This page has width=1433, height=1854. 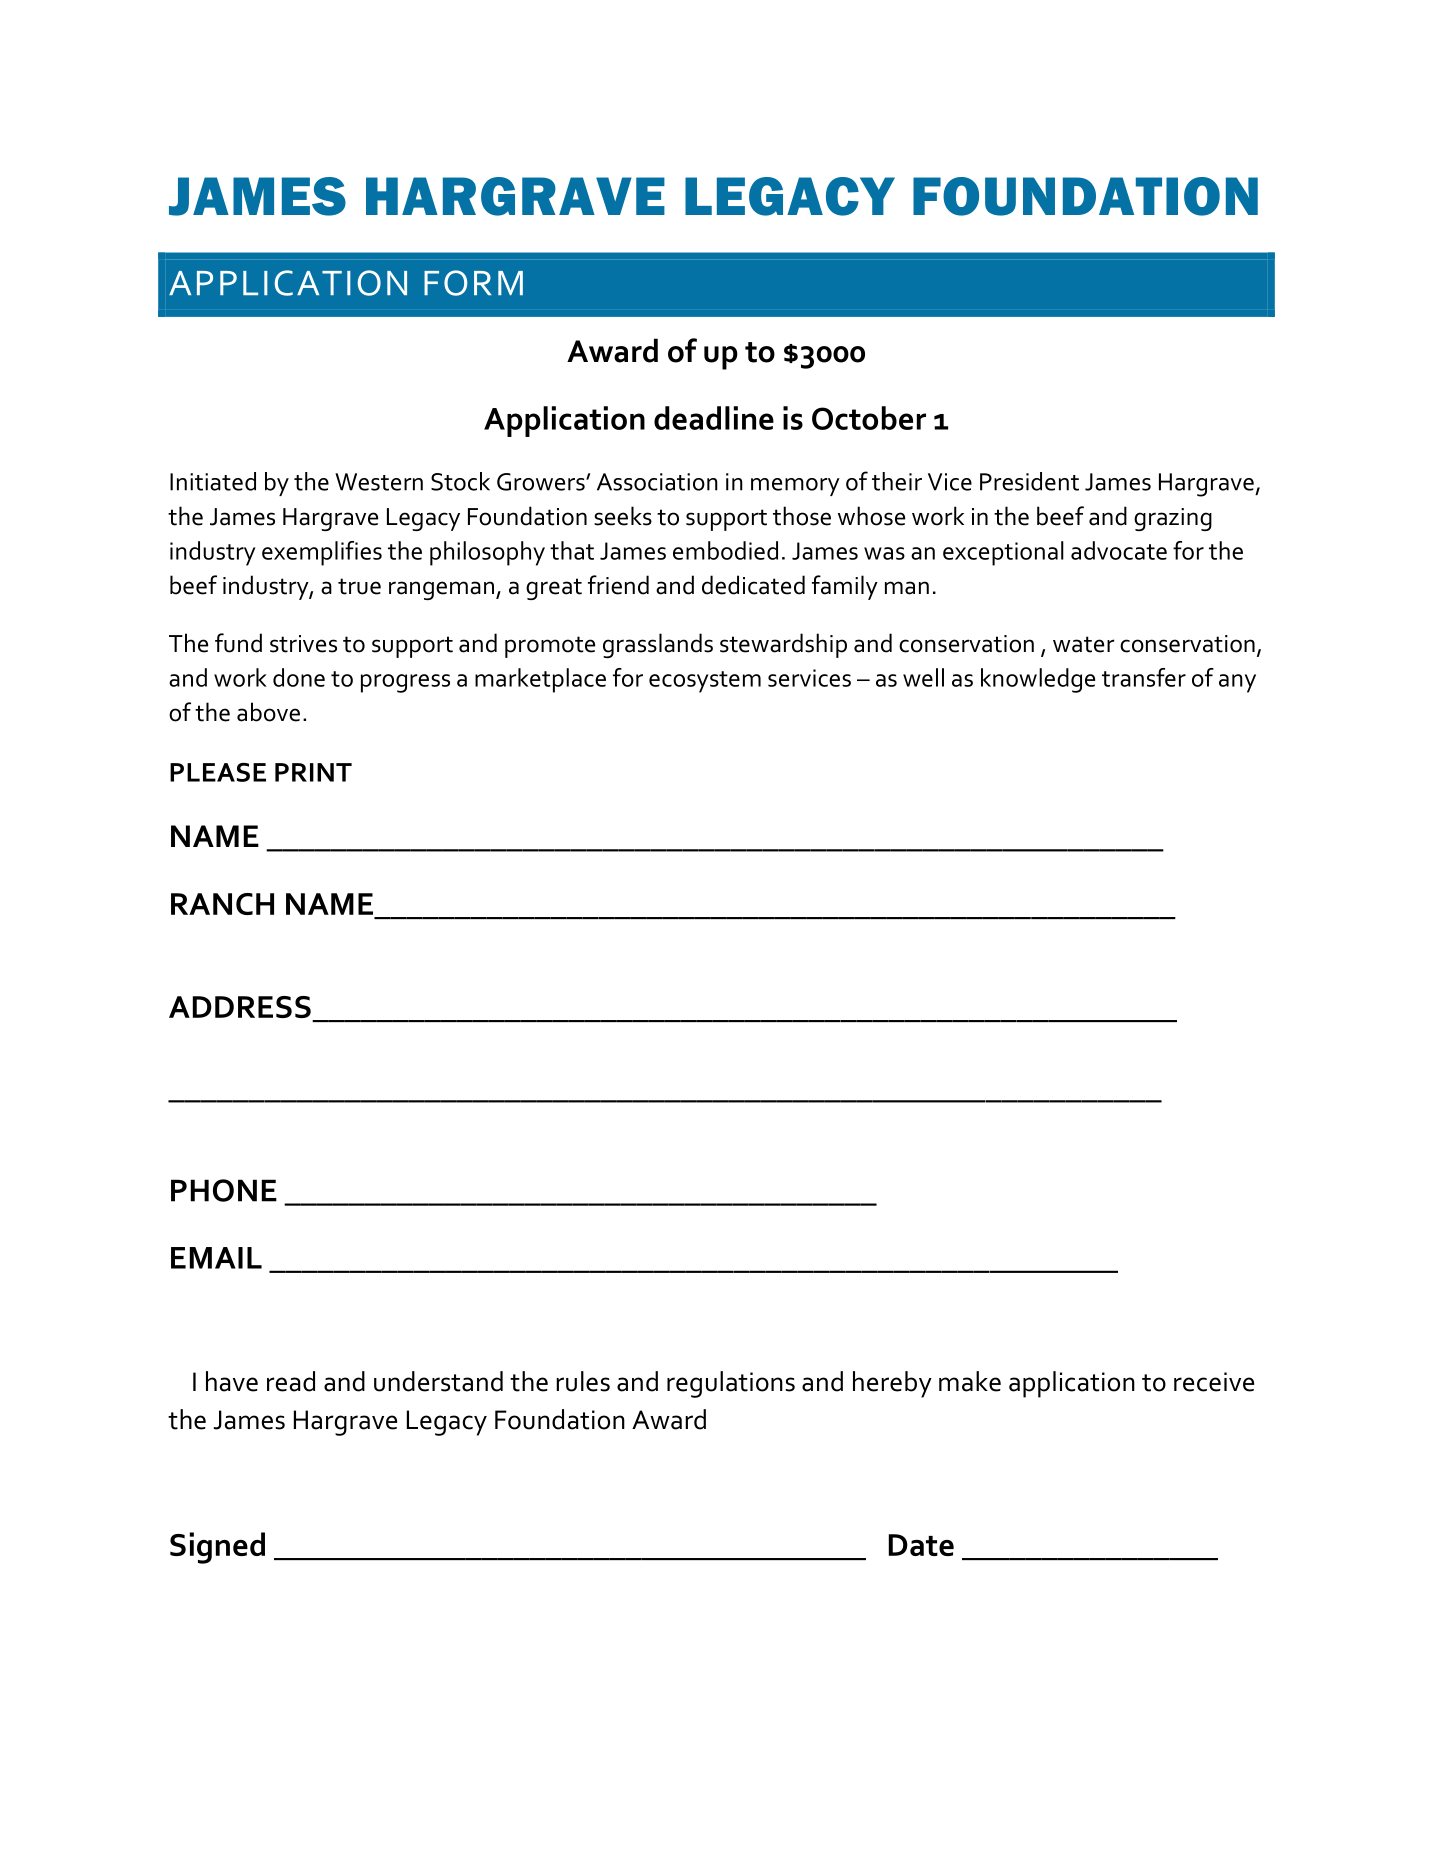 What do you see at coordinates (731, 1384) in the page?
I see `regulations` at bounding box center [731, 1384].
